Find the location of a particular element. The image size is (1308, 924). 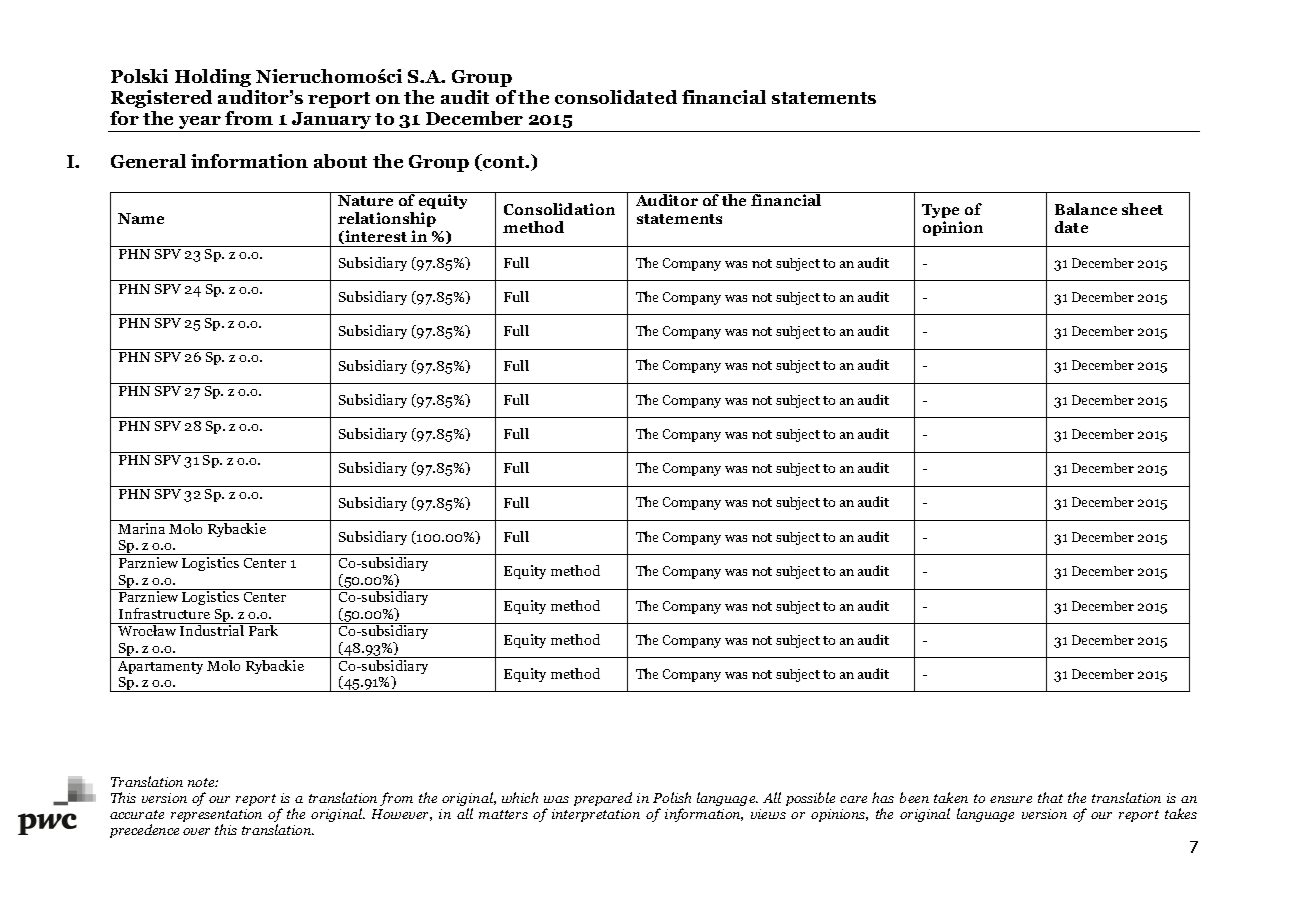

representation is located at coordinates (216, 817).
